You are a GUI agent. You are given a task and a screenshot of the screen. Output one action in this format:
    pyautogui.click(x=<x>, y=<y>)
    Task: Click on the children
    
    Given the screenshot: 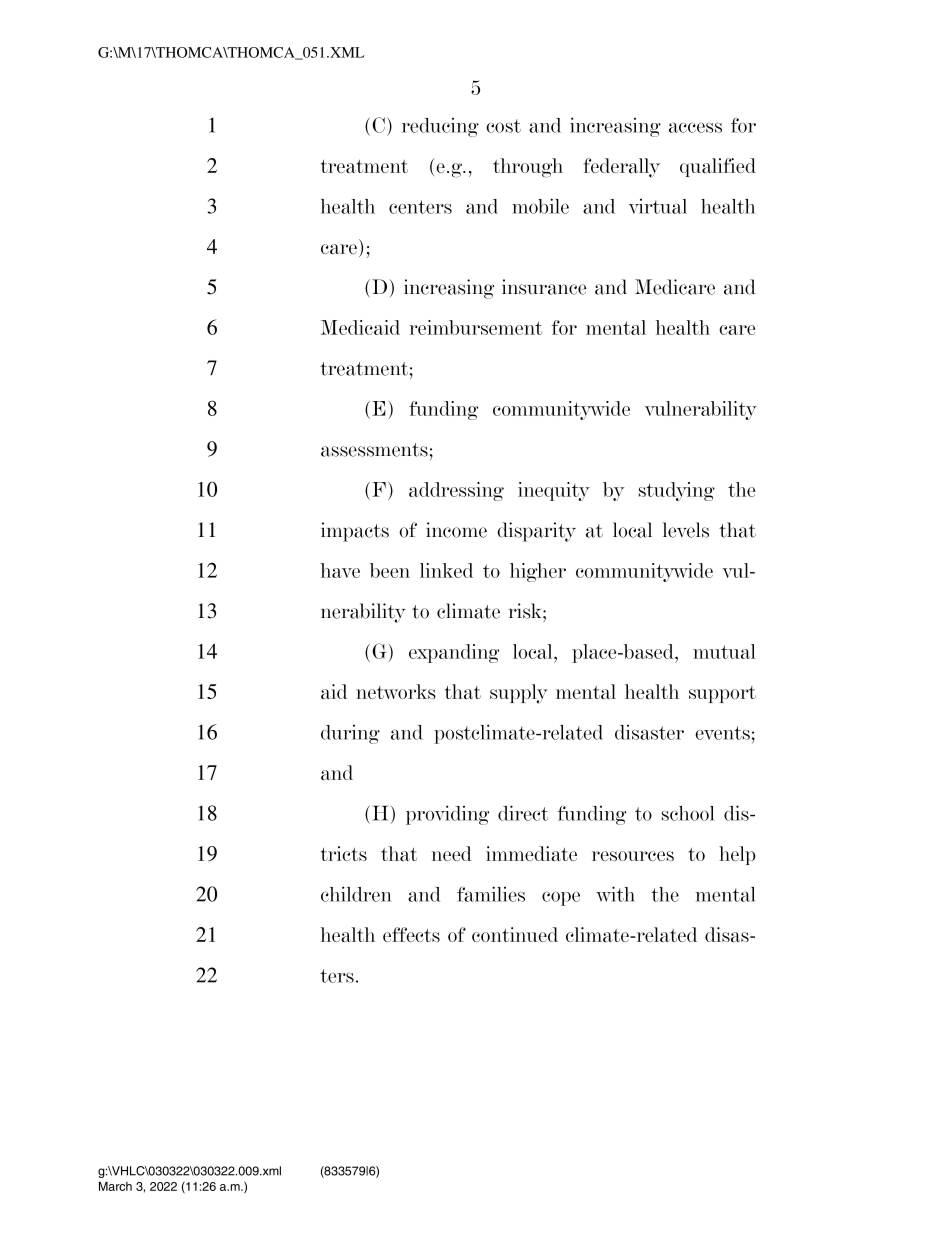 What is the action you would take?
    pyautogui.click(x=356, y=894)
